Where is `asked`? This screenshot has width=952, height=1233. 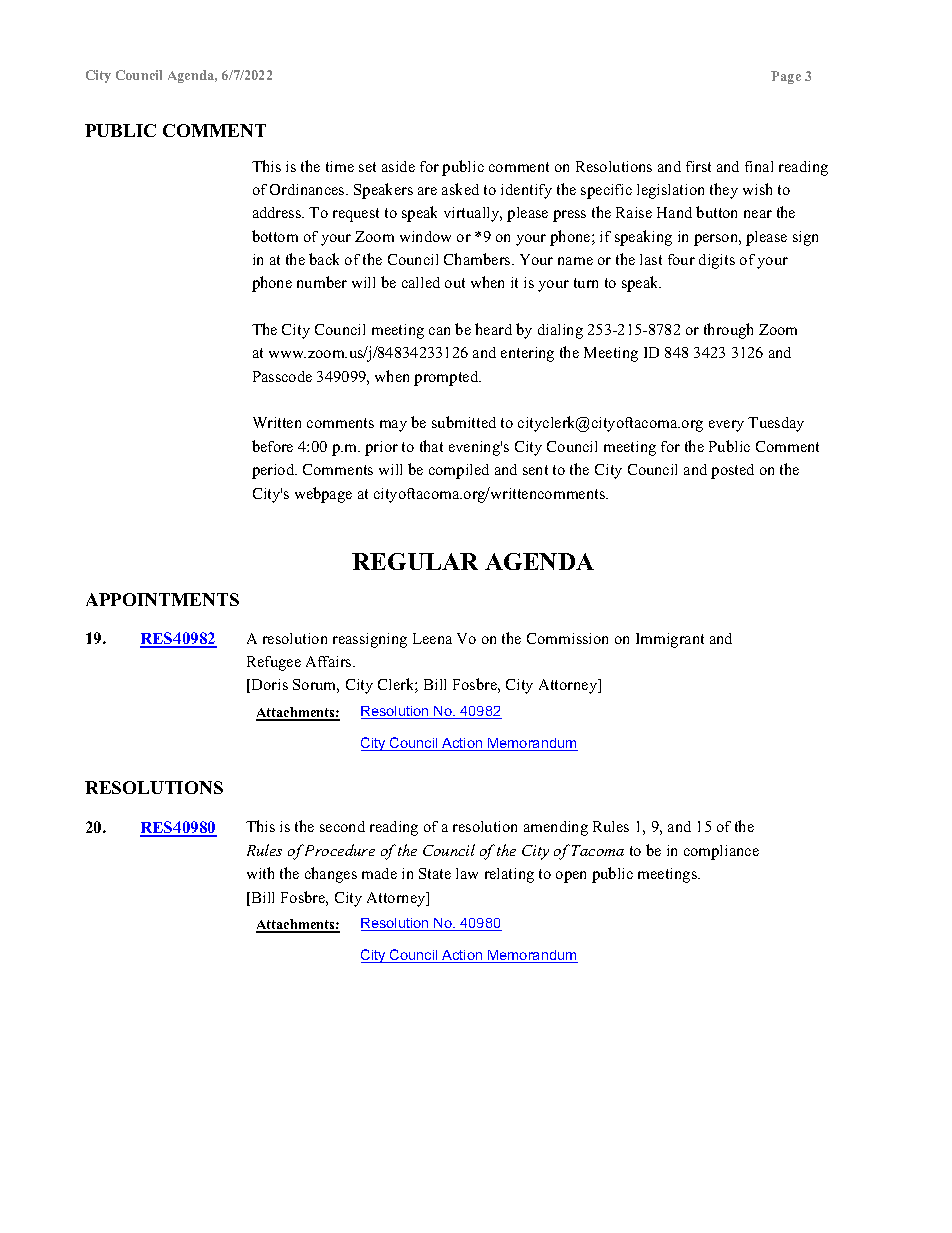 asked is located at coordinates (460, 189).
